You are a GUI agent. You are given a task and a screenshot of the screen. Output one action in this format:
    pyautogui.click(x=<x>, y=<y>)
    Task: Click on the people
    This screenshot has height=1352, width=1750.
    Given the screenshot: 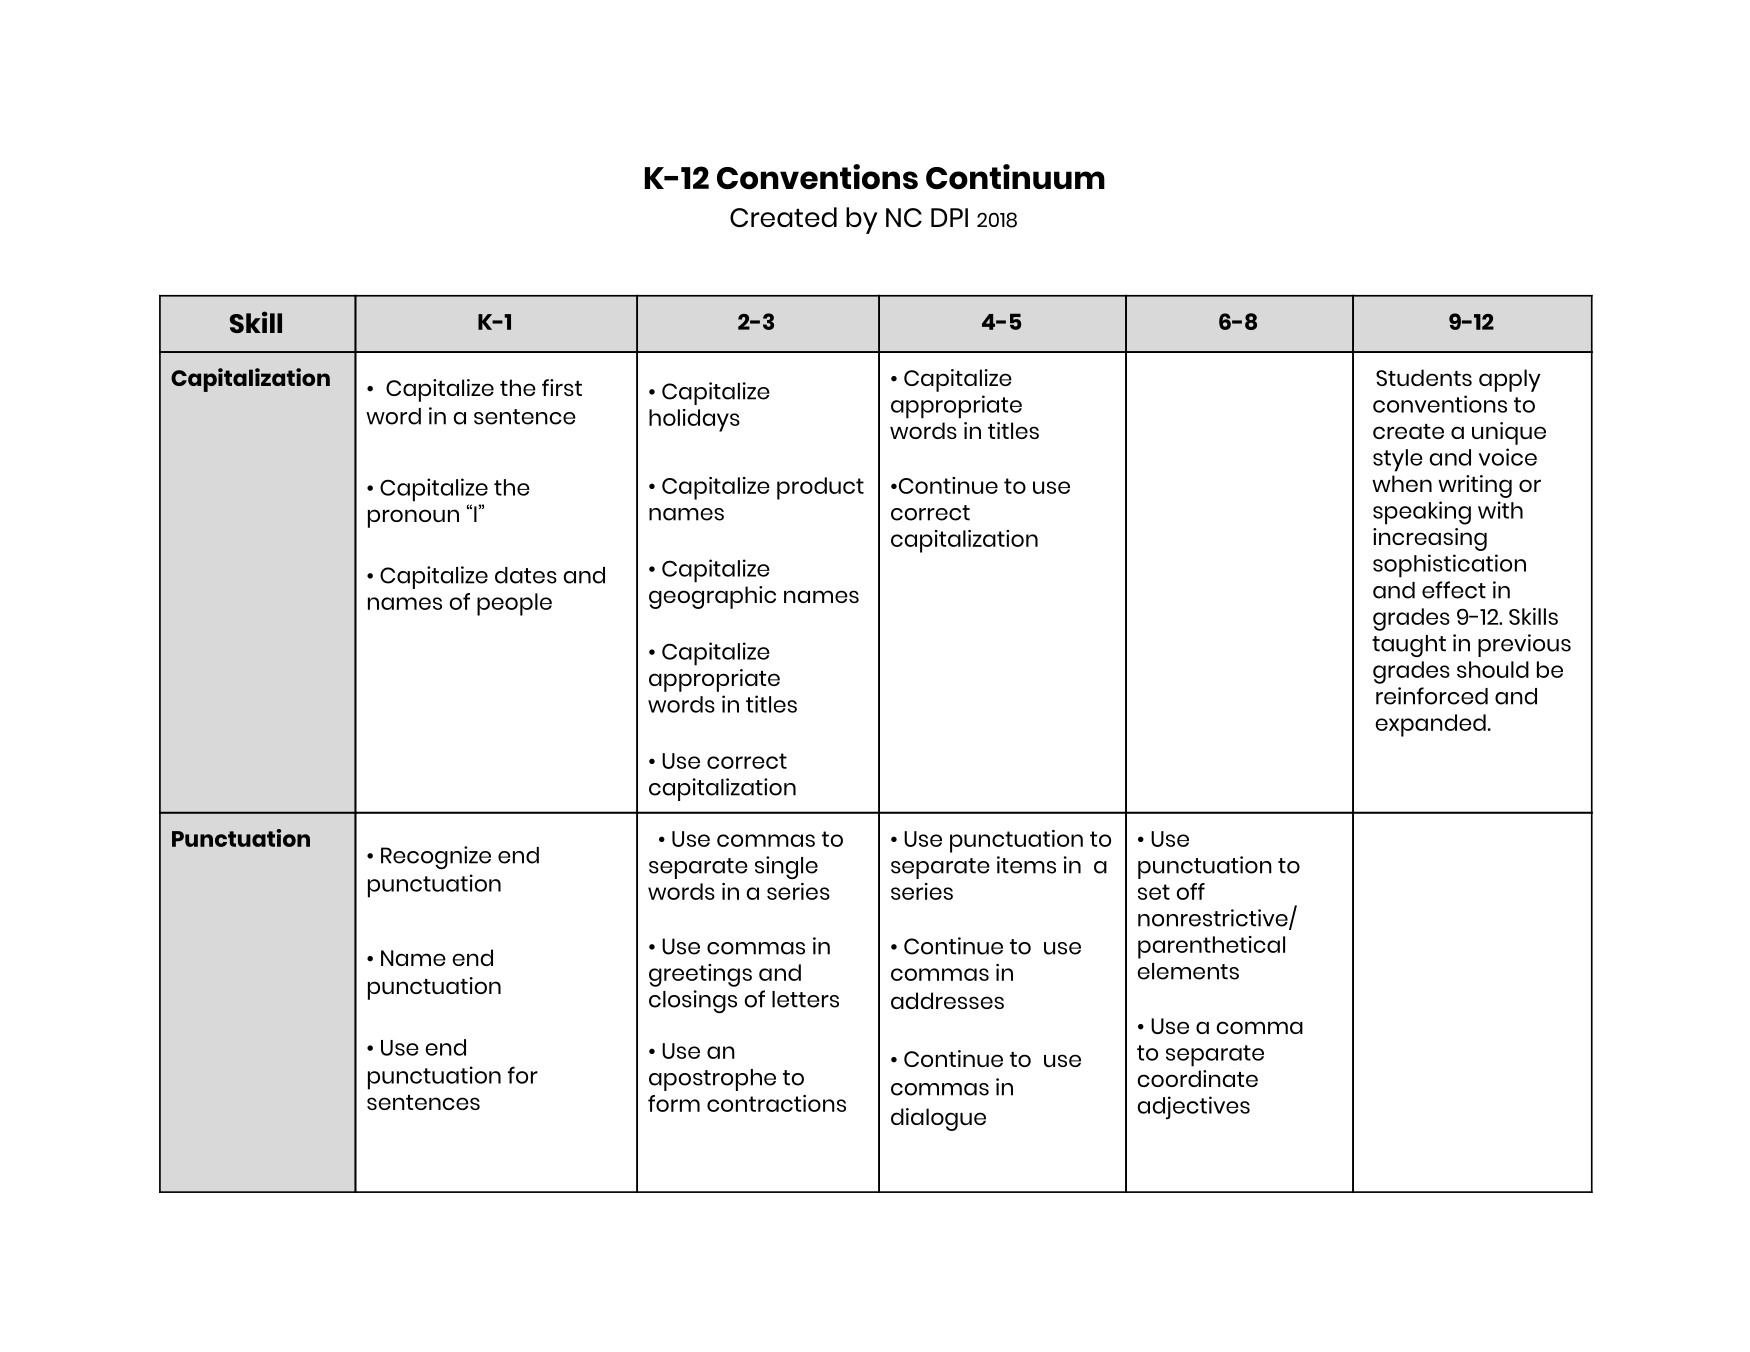 What is the action you would take?
    pyautogui.click(x=514, y=604)
